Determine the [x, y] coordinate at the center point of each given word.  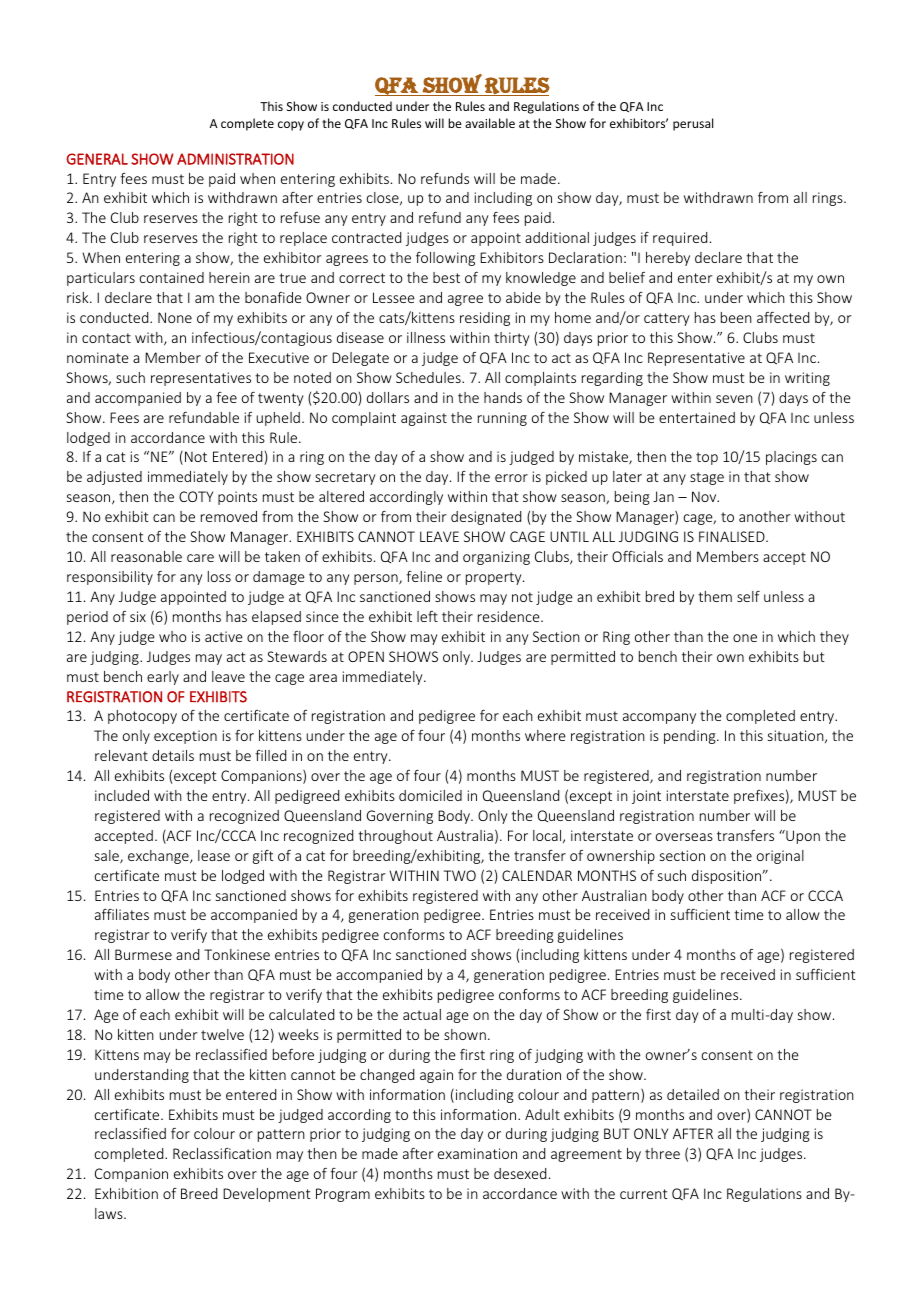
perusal [693, 124]
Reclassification [222, 1153]
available [490, 123]
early [163, 678]
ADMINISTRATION [235, 159]
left [427, 616]
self [748, 596]
